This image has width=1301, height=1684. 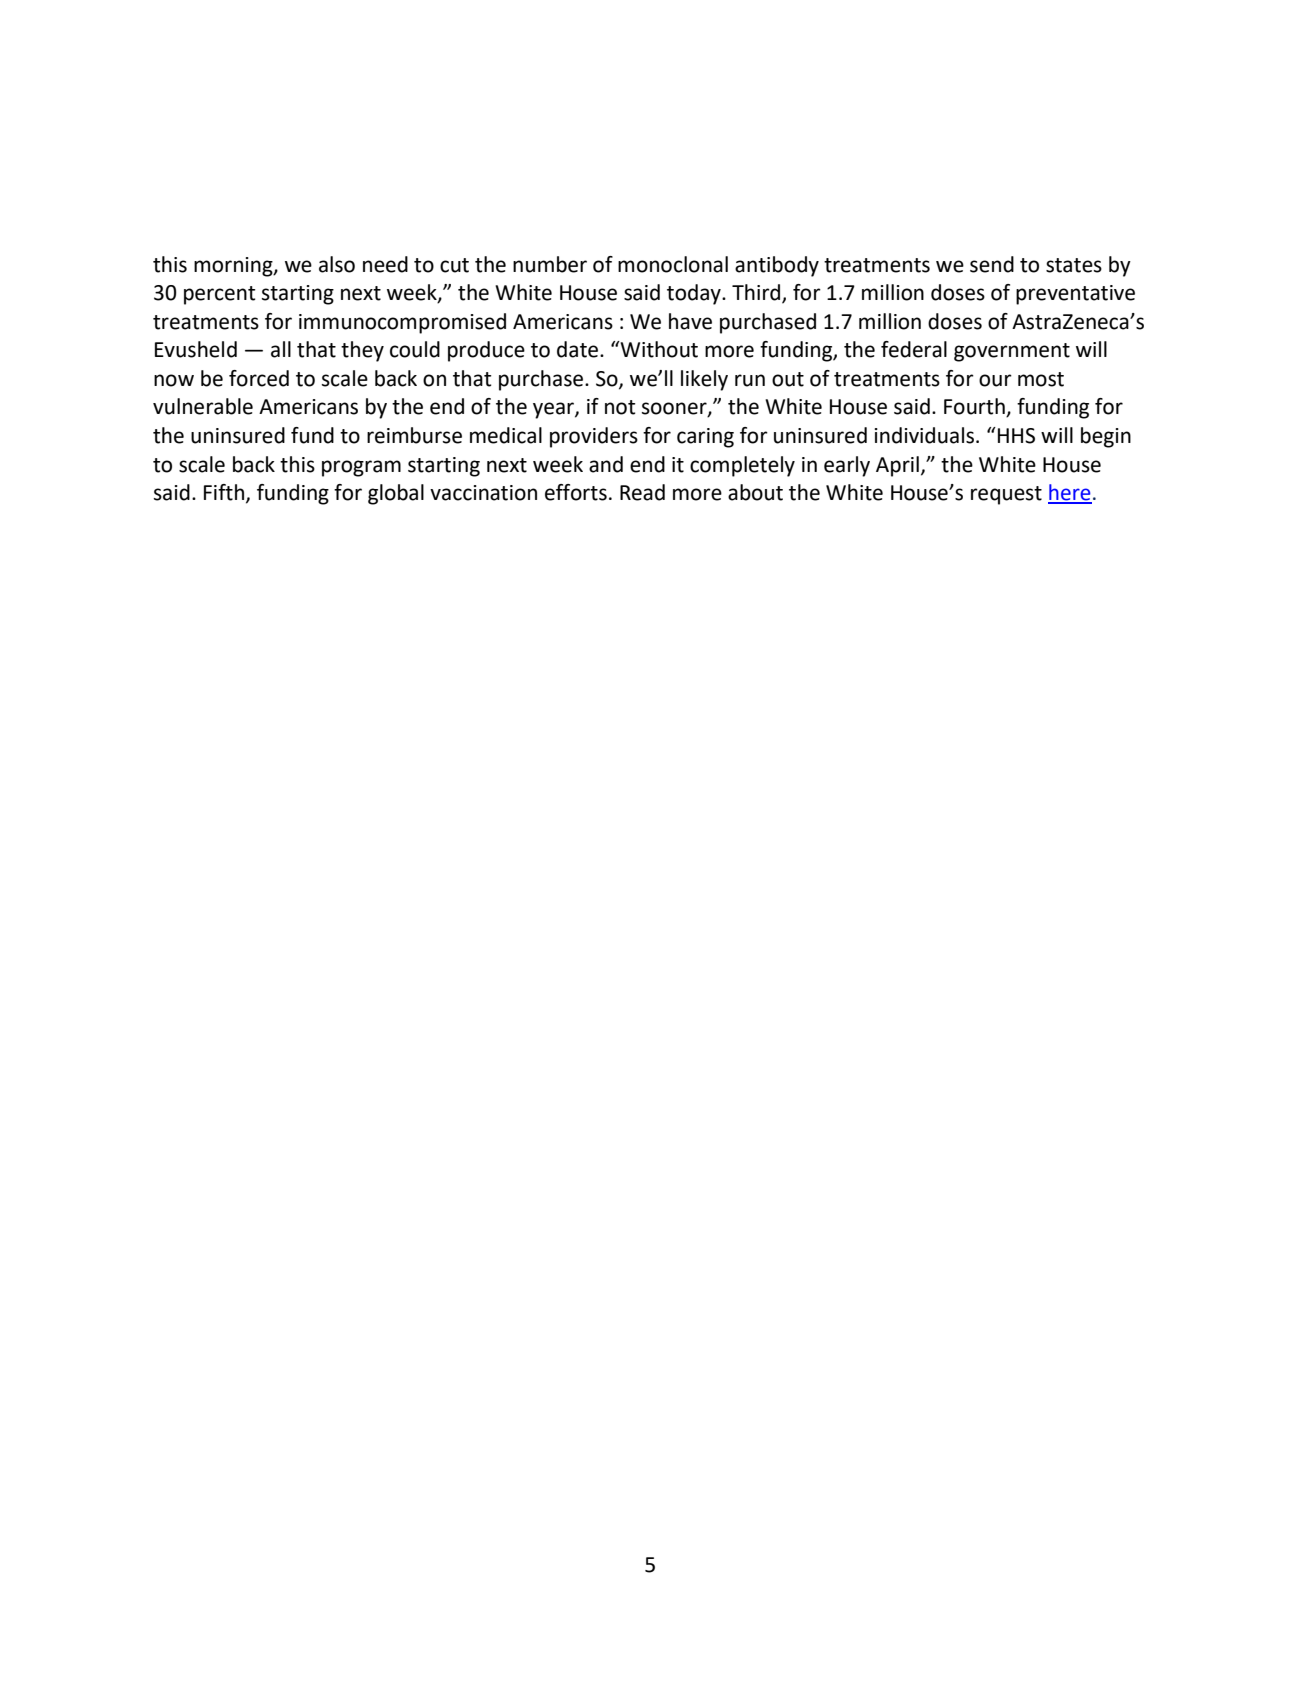 I want to click on also, so click(x=337, y=264).
